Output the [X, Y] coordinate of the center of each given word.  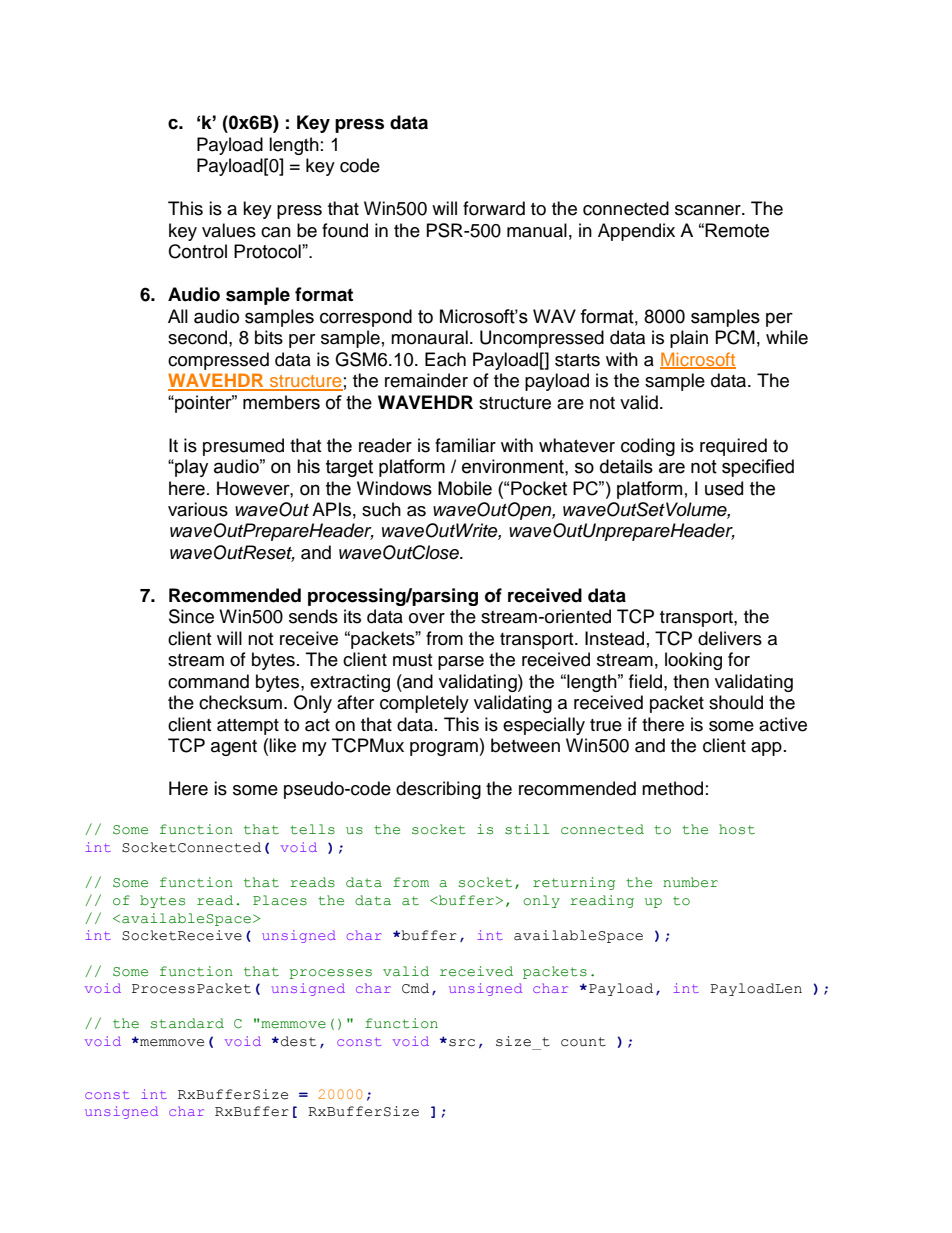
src [462, 1043]
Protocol [268, 251]
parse [461, 663]
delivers [730, 638]
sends [313, 616]
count [583, 1042]
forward [494, 208]
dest [298, 1041]
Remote [737, 230]
